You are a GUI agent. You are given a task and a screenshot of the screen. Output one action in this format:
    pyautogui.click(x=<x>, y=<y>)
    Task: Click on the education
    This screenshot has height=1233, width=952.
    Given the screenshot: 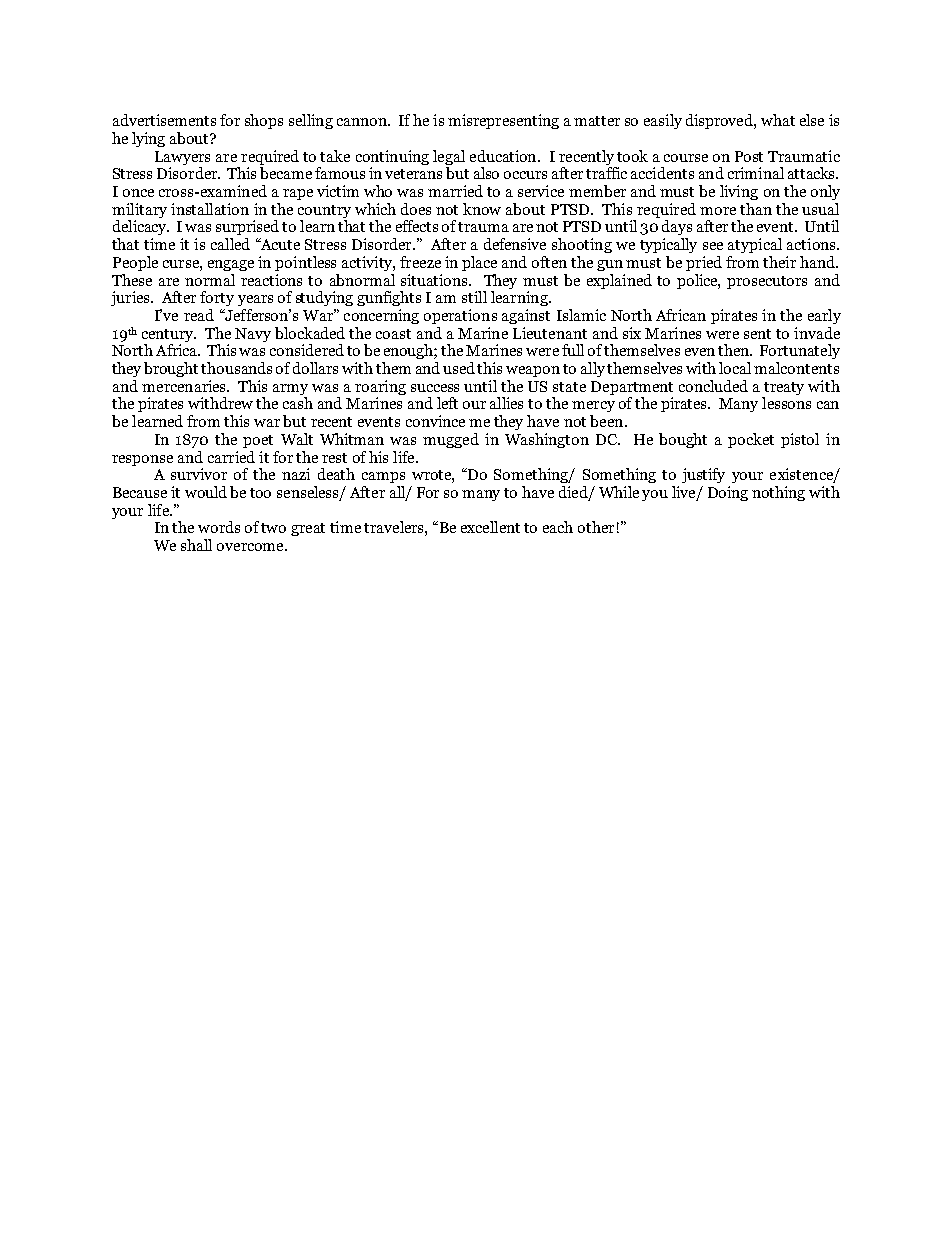 What is the action you would take?
    pyautogui.click(x=504, y=156)
